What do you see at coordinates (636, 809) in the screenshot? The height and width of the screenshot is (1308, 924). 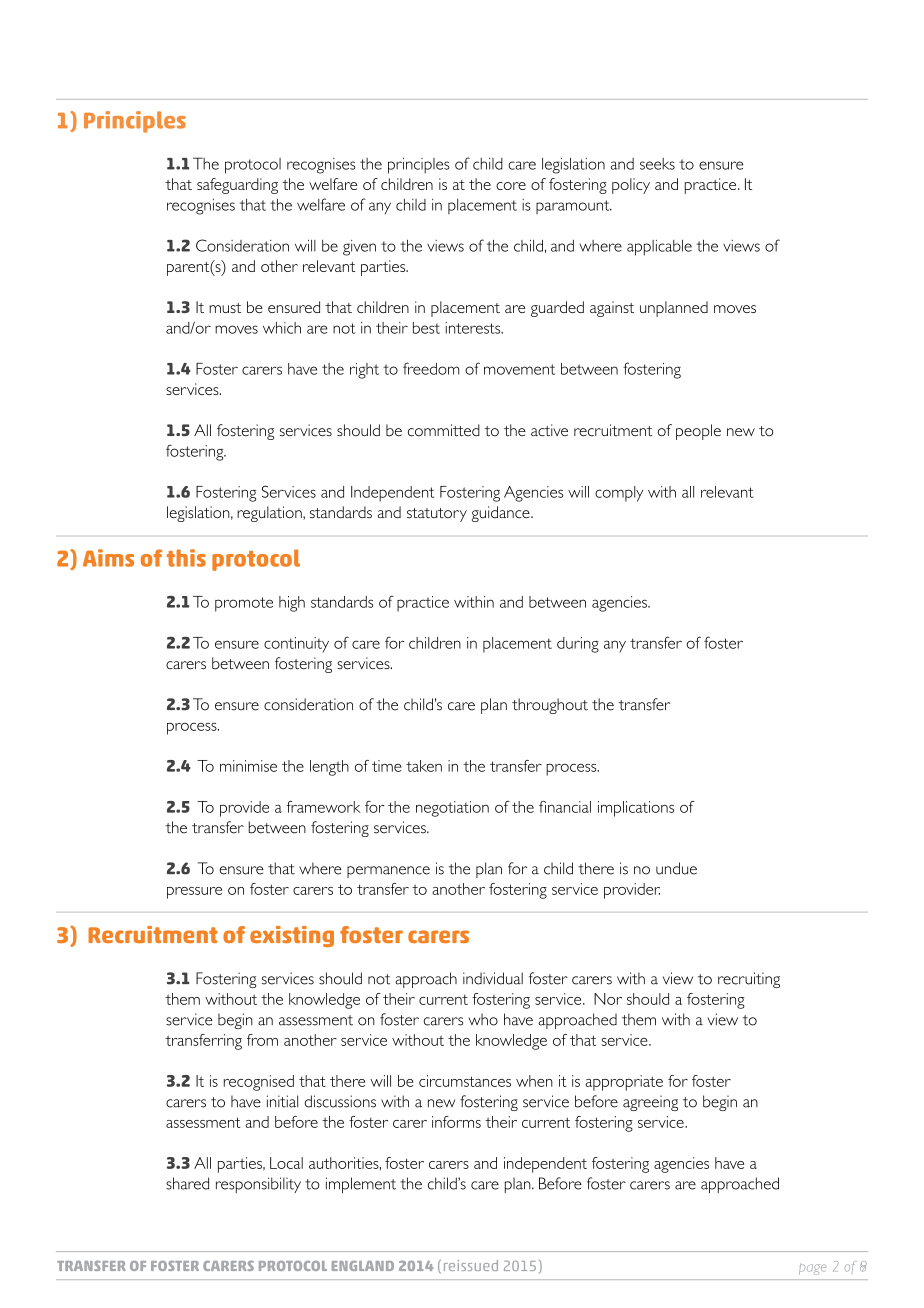 I see `implications` at bounding box center [636, 809].
